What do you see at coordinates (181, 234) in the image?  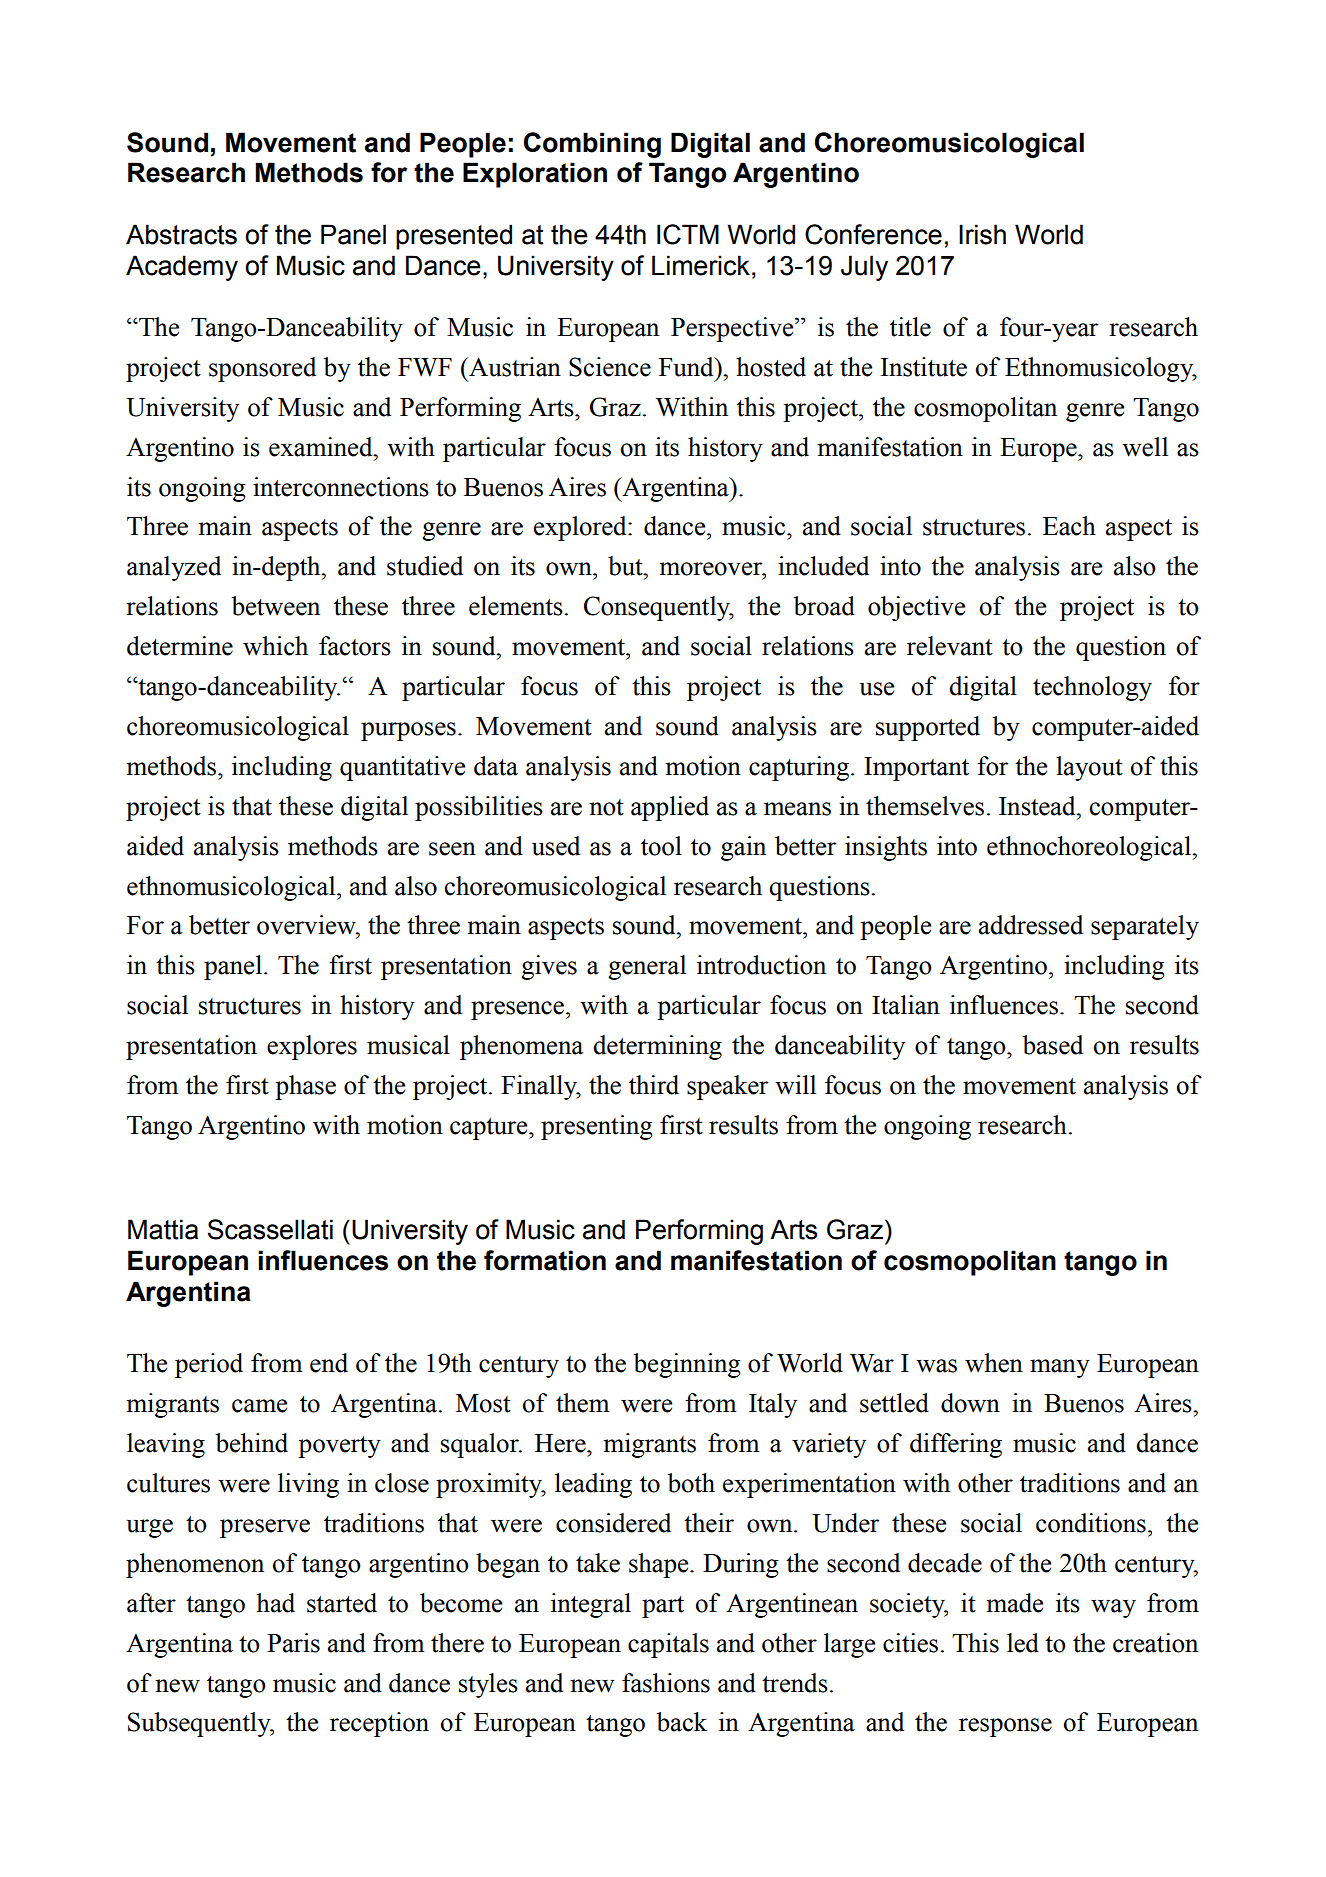 I see `Abstracts` at bounding box center [181, 234].
